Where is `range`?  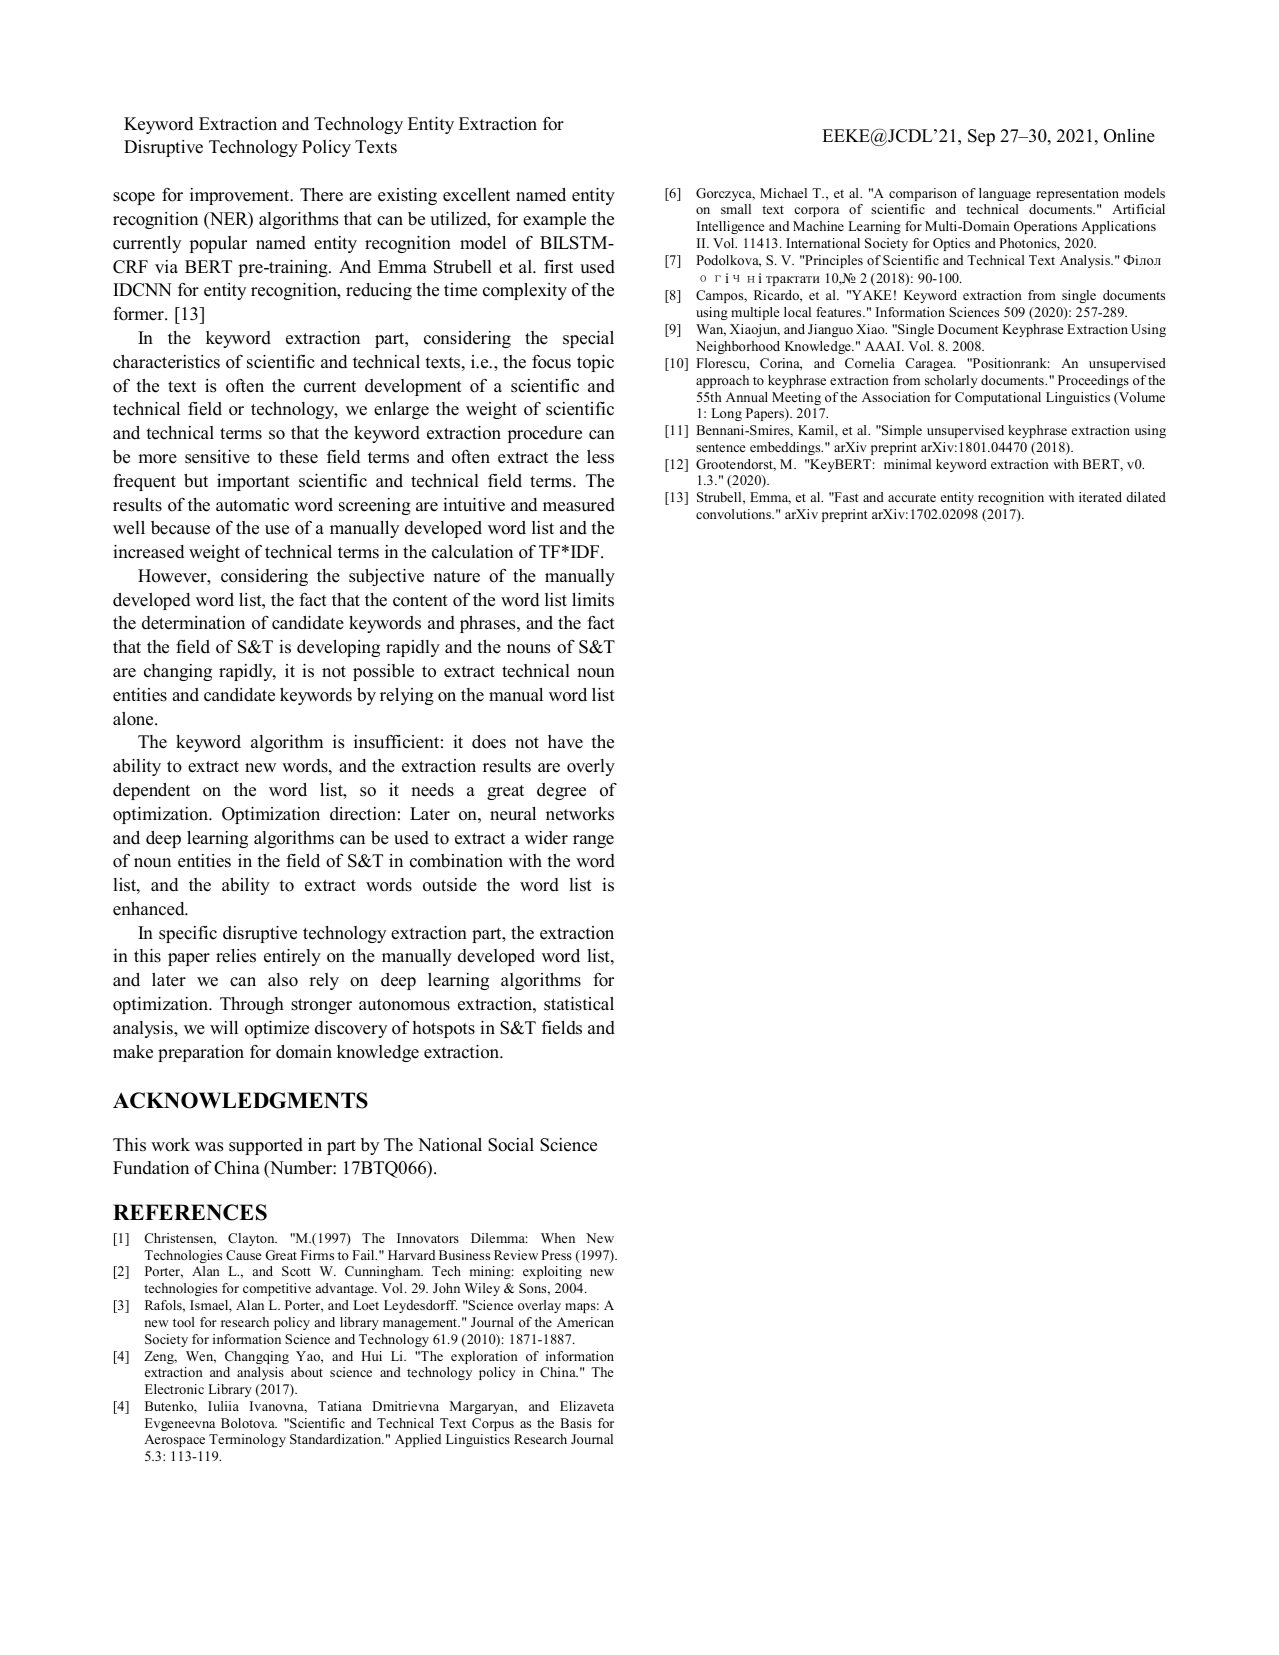
range is located at coordinates (593, 841).
